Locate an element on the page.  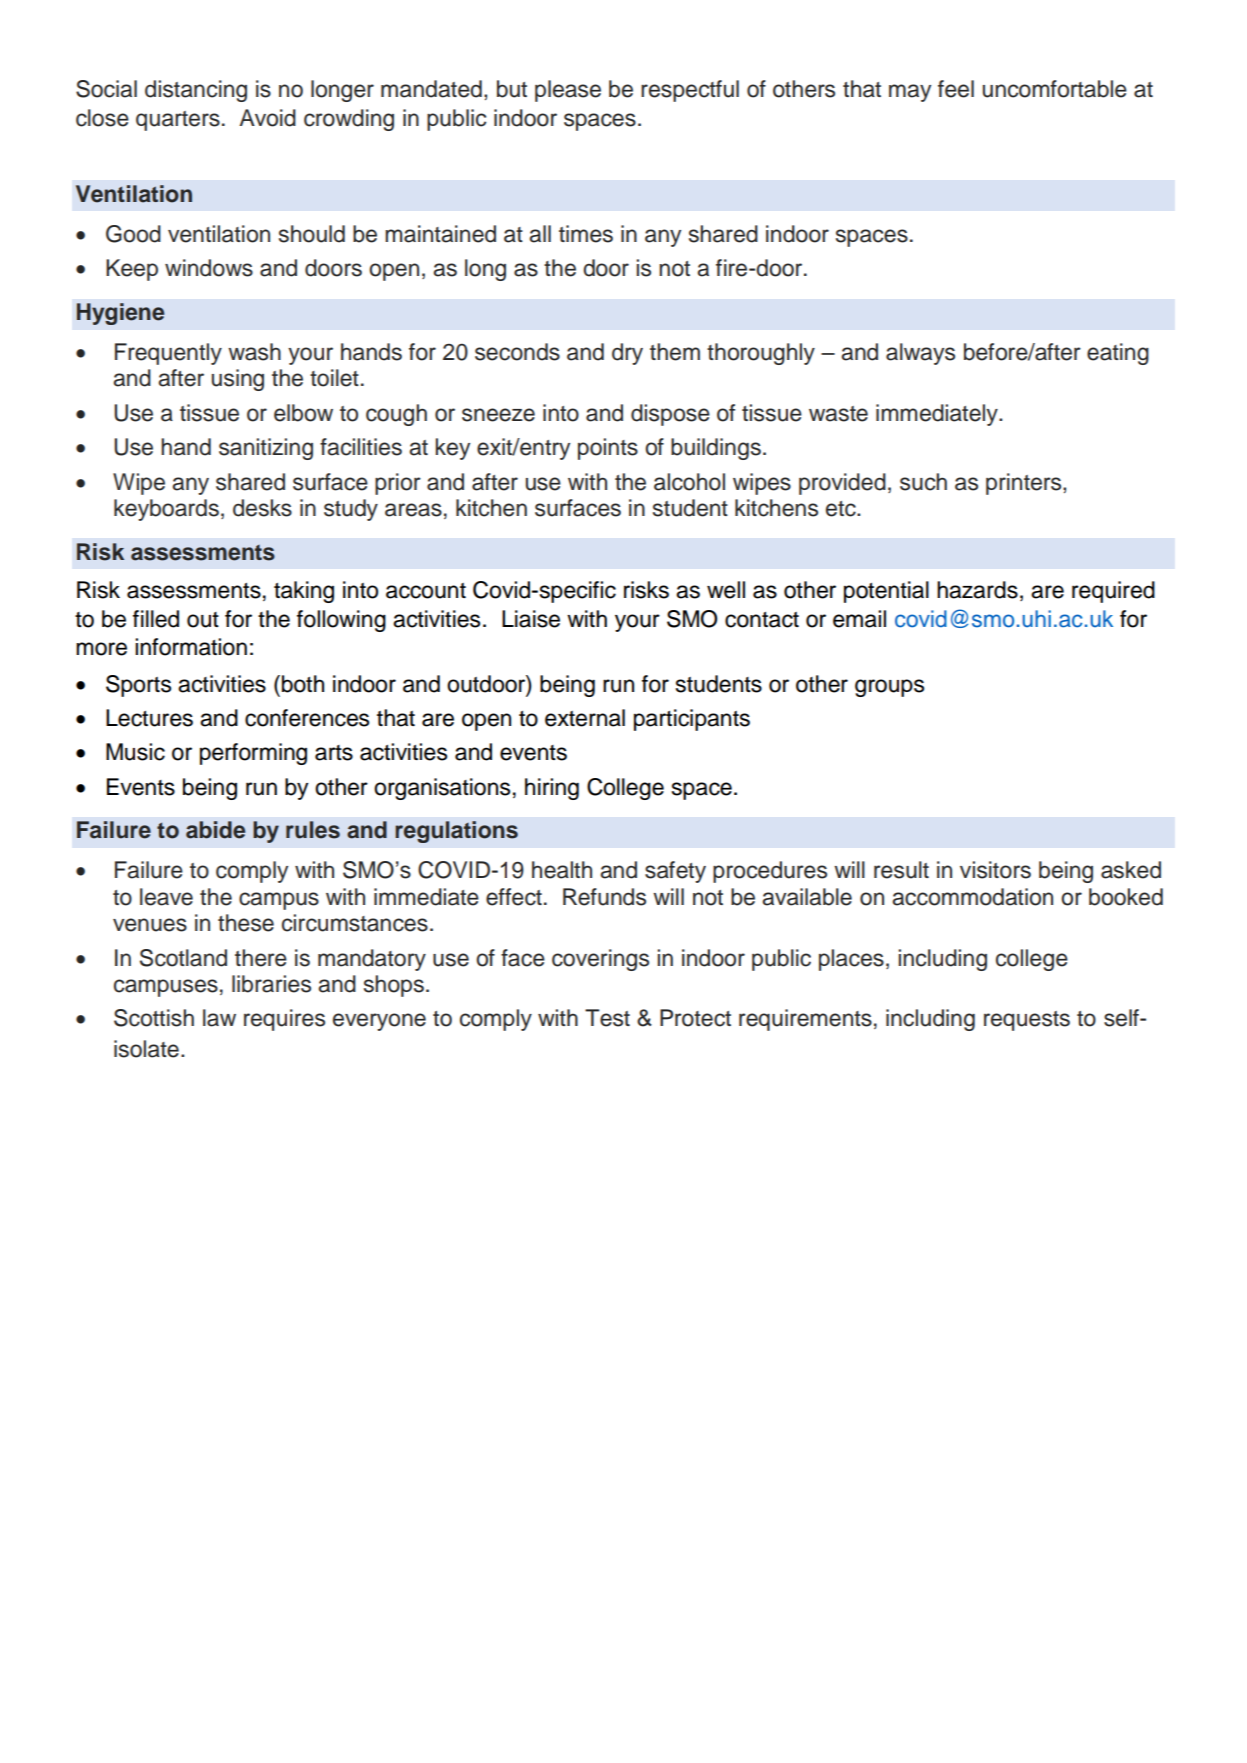
dry is located at coordinates (627, 354).
